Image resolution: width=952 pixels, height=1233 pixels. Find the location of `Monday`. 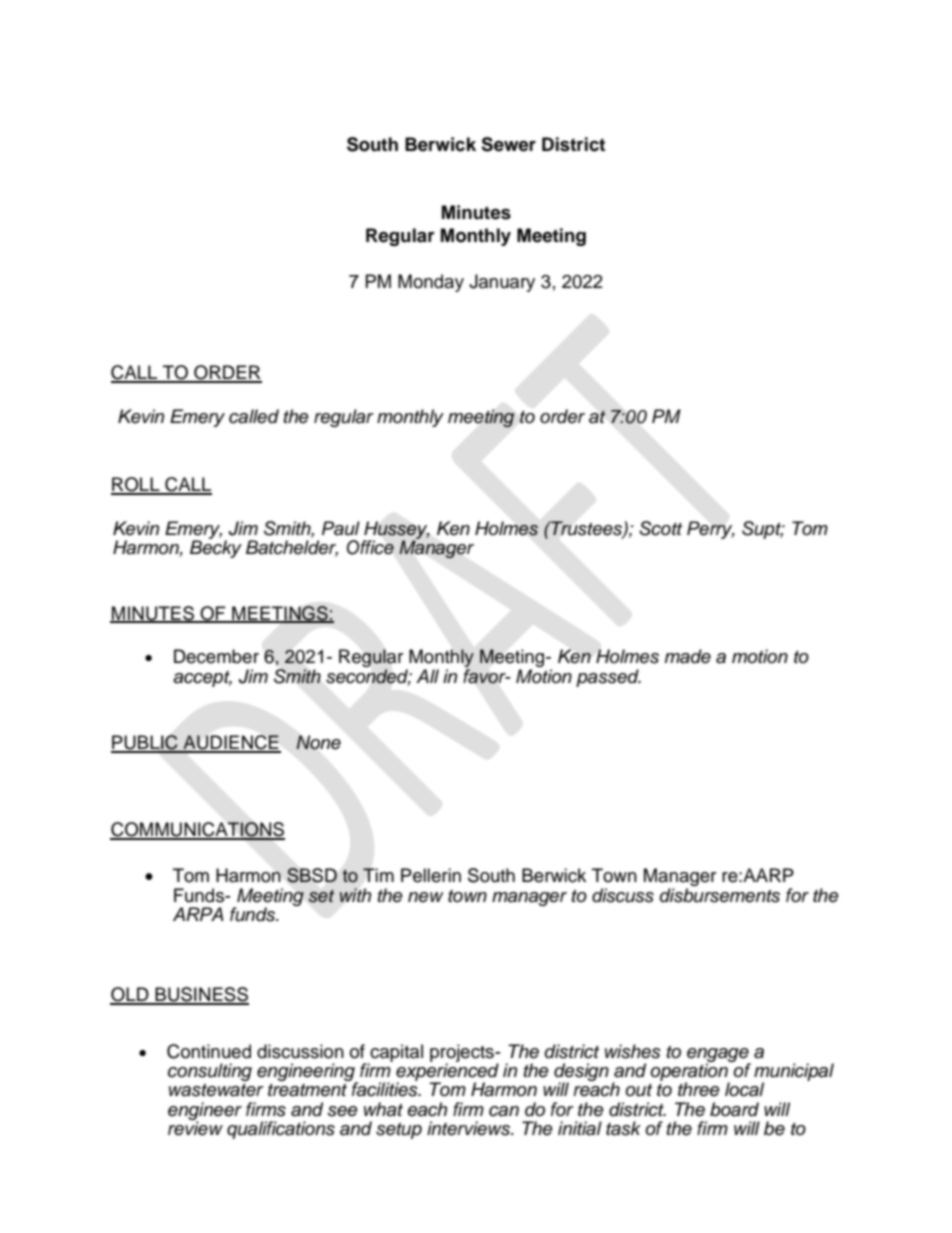

Monday is located at coordinates (431, 283).
